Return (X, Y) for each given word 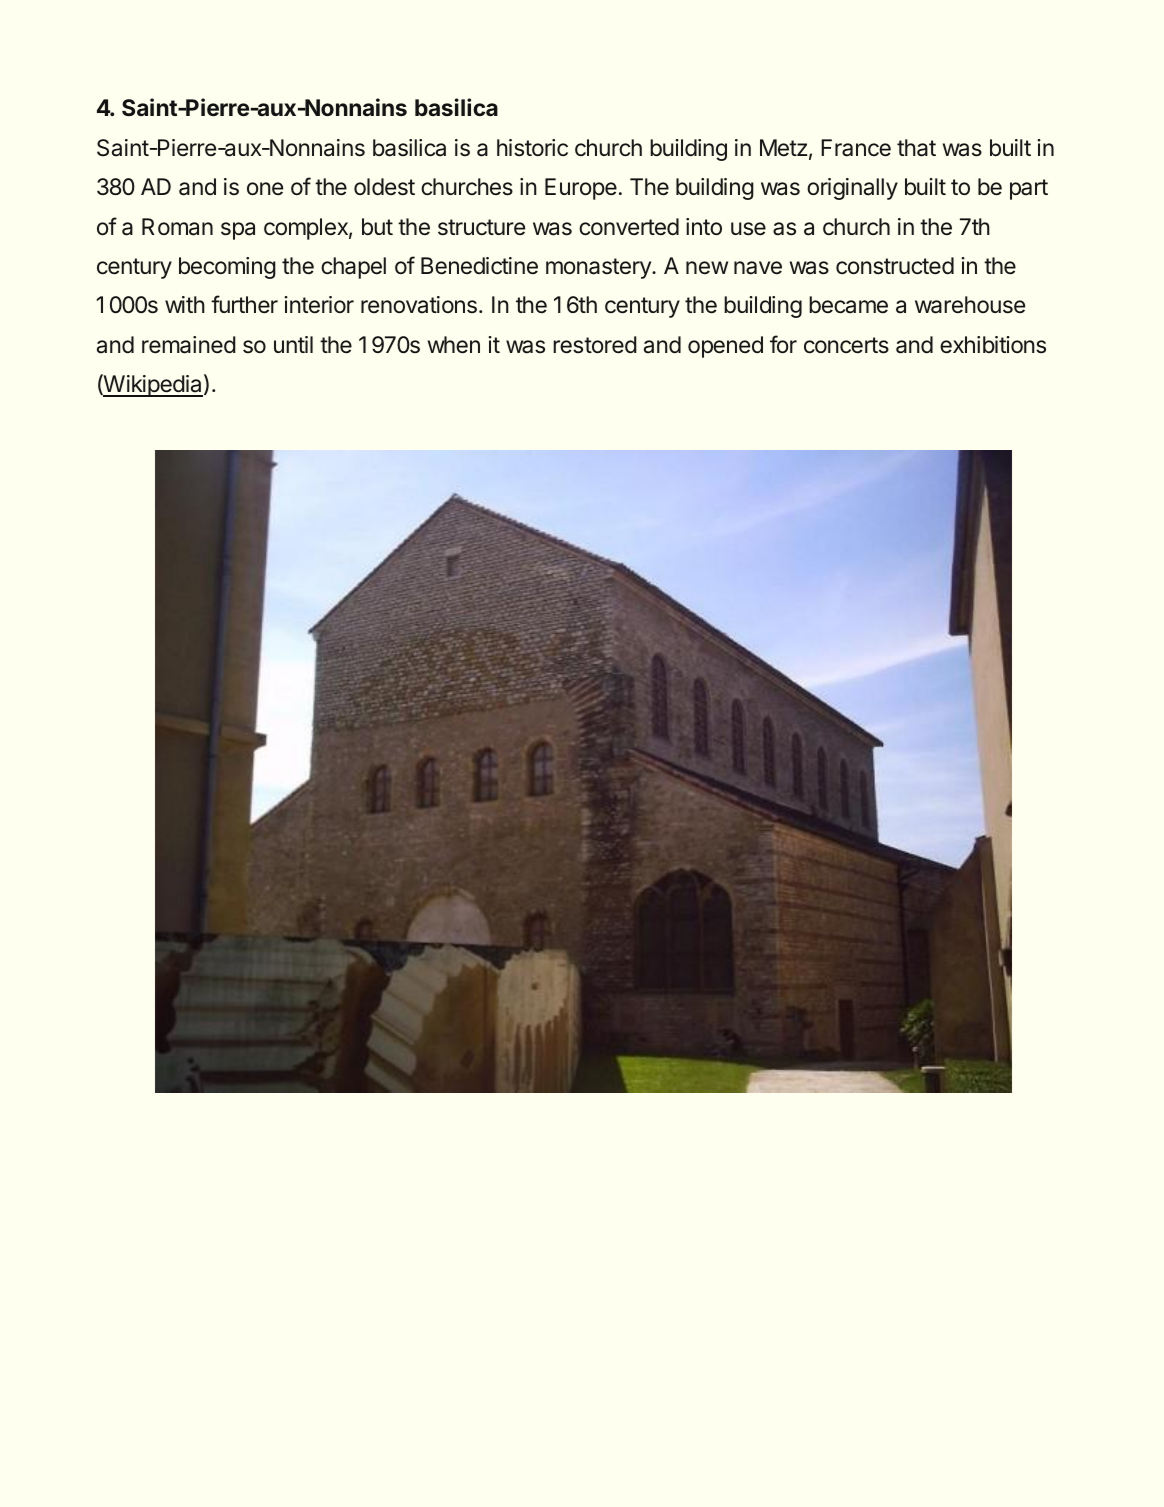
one (265, 189)
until (293, 344)
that (916, 148)
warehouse (970, 305)
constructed (895, 266)
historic (532, 148)
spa (238, 231)
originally (852, 189)
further (244, 304)
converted (629, 227)
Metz (783, 148)
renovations (419, 305)
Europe (581, 189)
